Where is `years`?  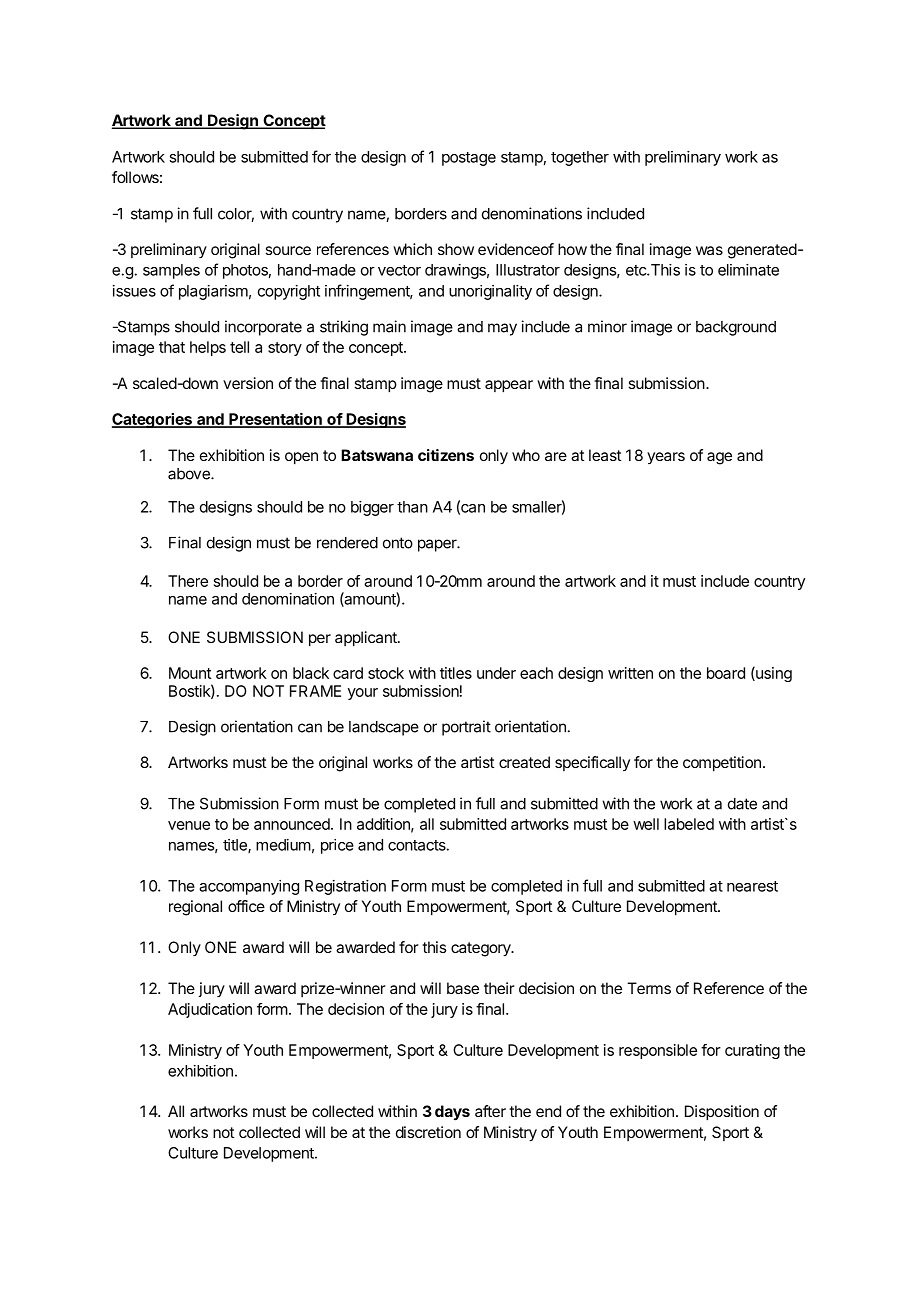
years is located at coordinates (666, 458).
